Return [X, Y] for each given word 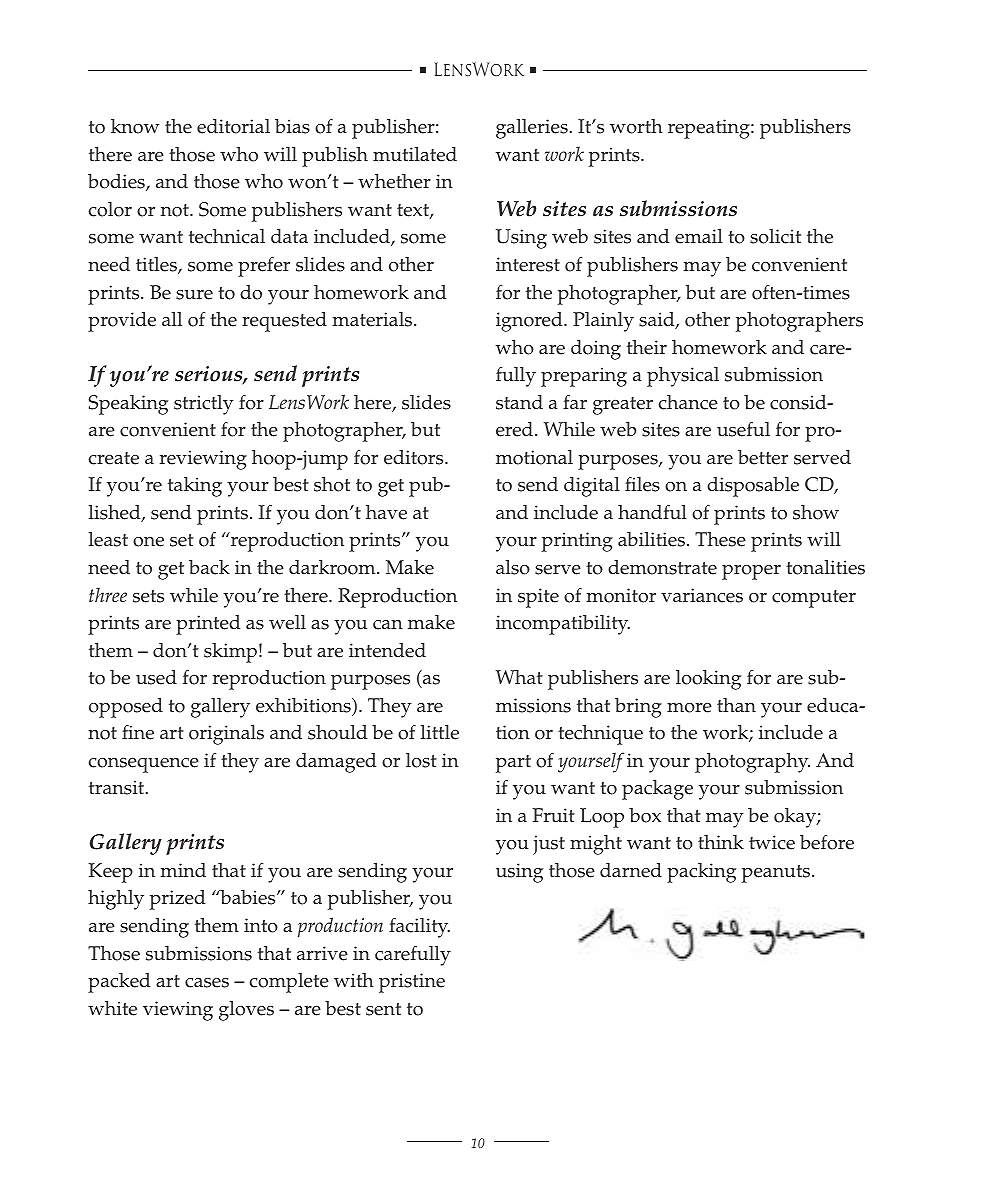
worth [636, 126]
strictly [204, 405]
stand [519, 402]
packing [701, 873]
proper [751, 572]
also [513, 567]
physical [683, 377]
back [209, 567]
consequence [144, 765]
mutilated [415, 154]
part [513, 764]
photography [752, 763]
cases [207, 983]
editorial [233, 126]
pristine [412, 983]
